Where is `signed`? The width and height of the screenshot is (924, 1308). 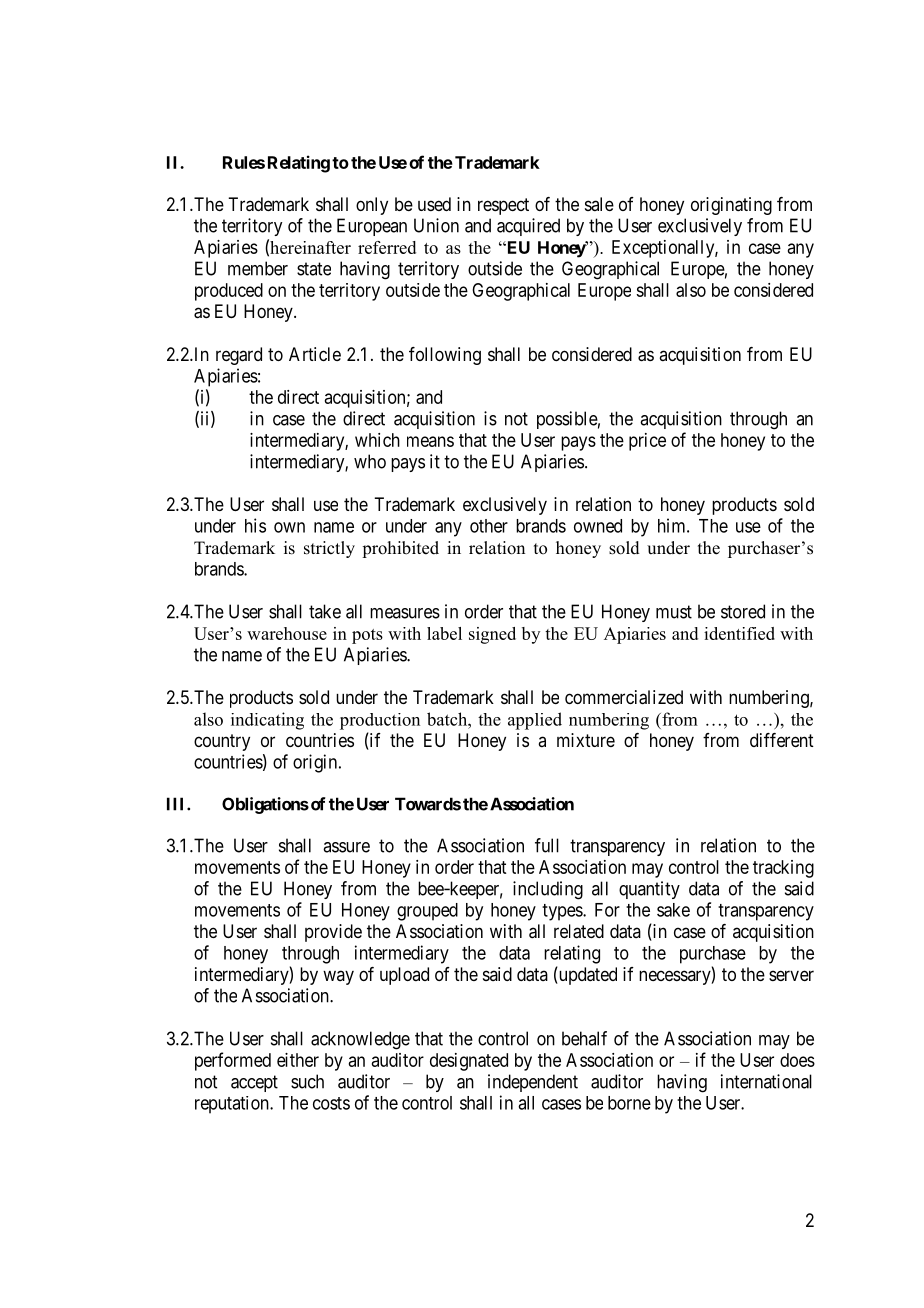
signed is located at coordinates (492, 635).
